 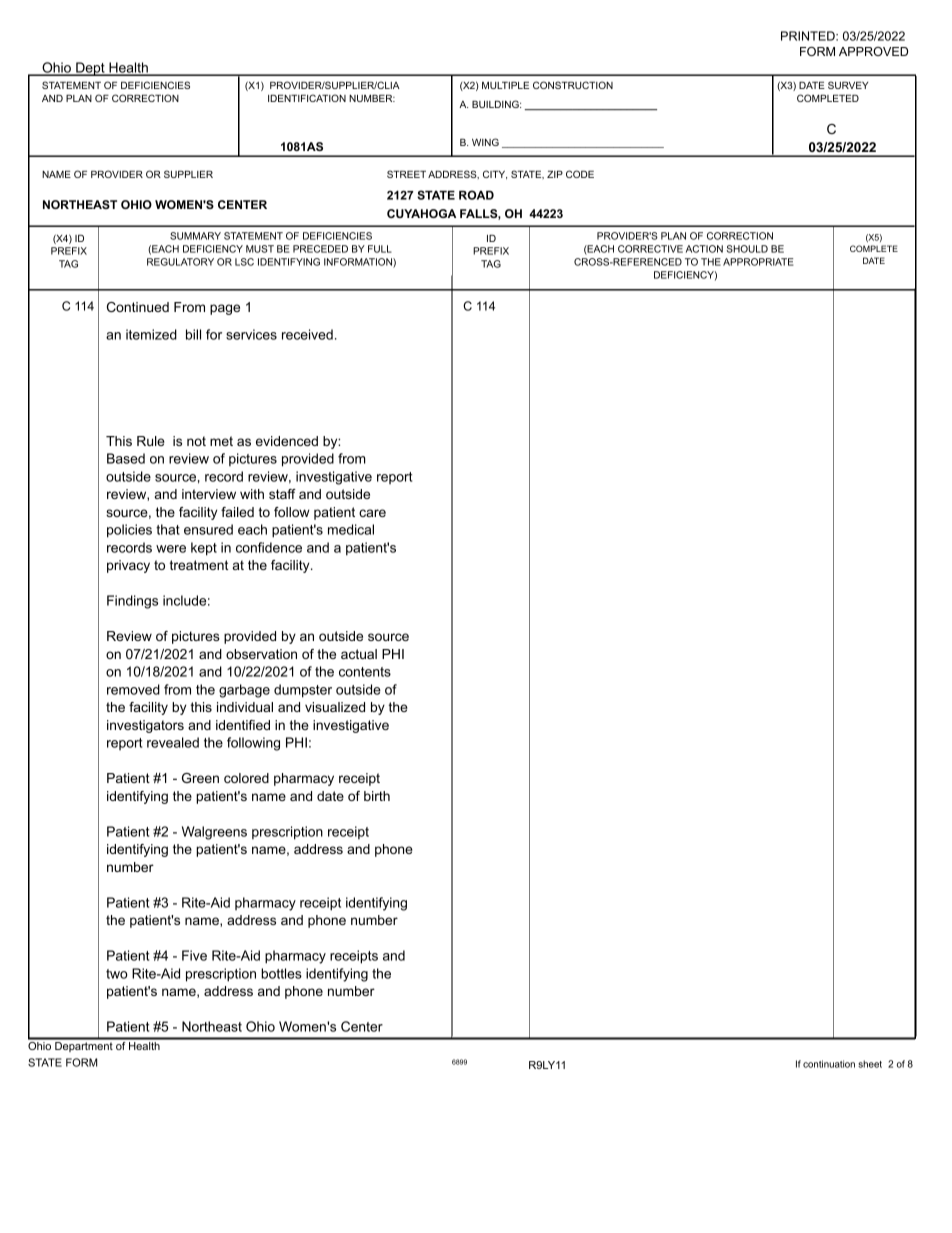 I want to click on two, so click(x=117, y=974).
